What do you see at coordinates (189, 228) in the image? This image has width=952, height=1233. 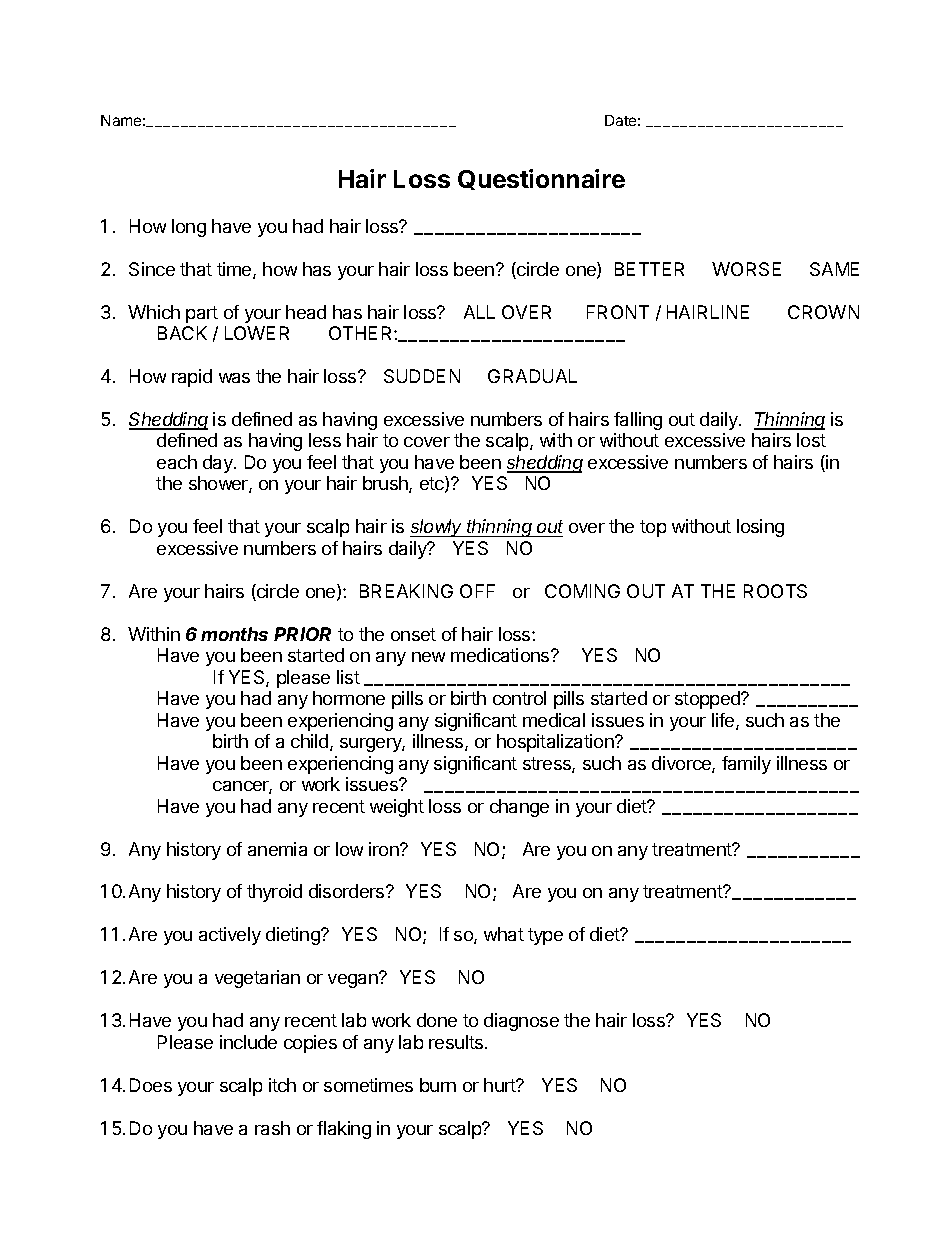 I see `long` at bounding box center [189, 228].
